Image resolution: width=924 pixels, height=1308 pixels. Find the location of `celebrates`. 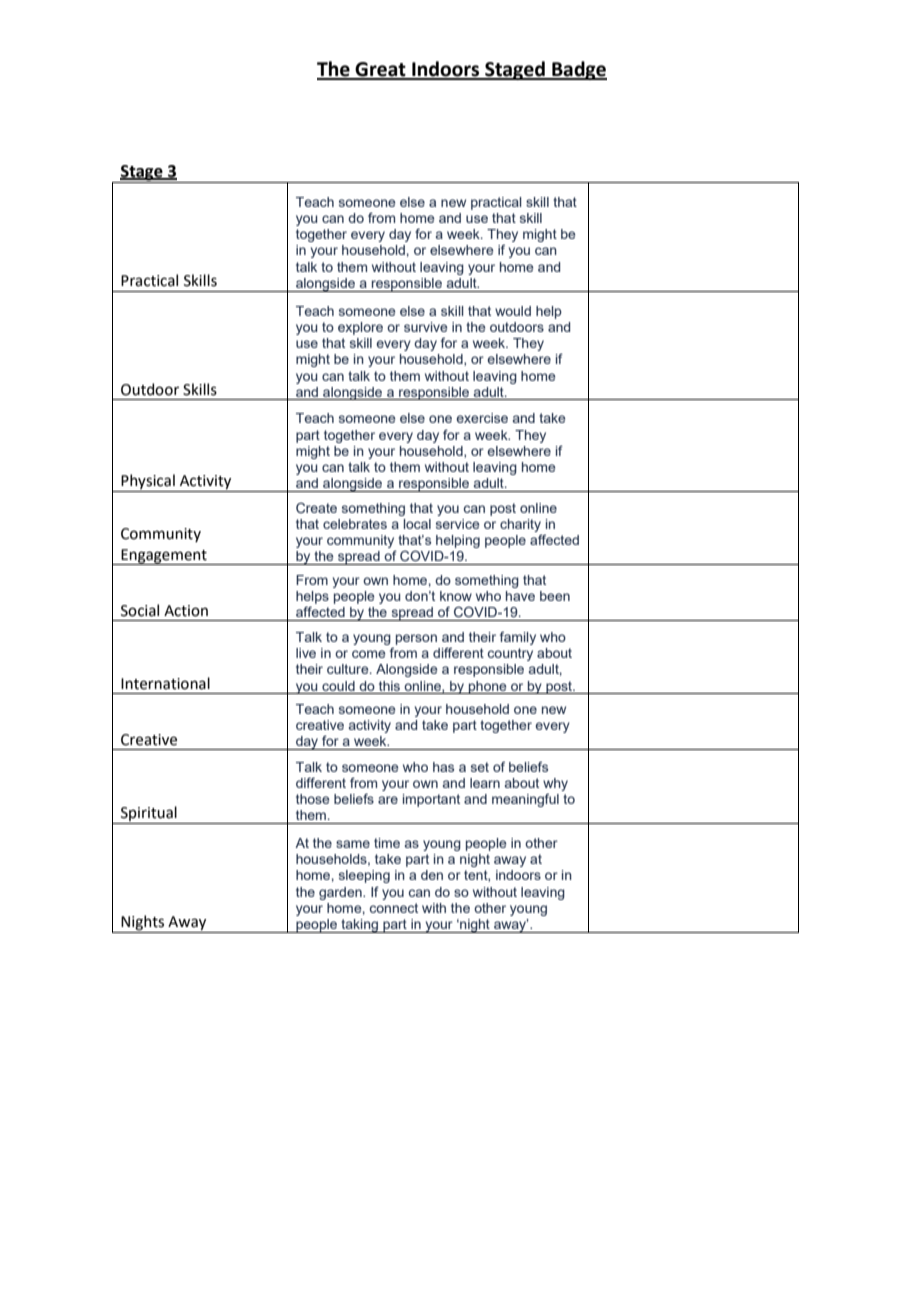

celebrates is located at coordinates (355, 524).
